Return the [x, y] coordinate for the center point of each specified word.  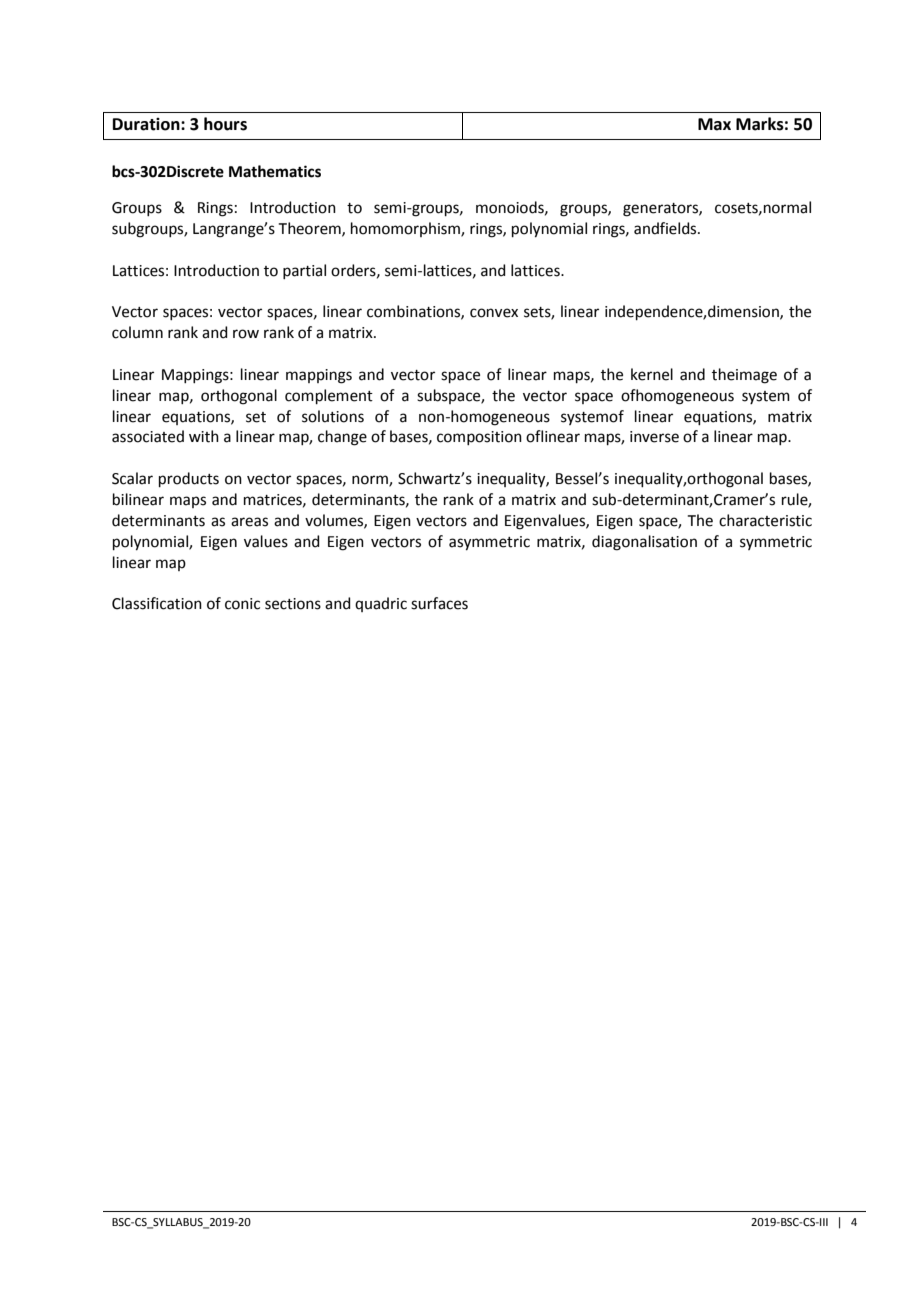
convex [494, 313]
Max [714, 124]
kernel [652, 374]
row [246, 334]
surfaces [439, 603]
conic [242, 604]
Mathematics [275, 171]
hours [225, 124]
